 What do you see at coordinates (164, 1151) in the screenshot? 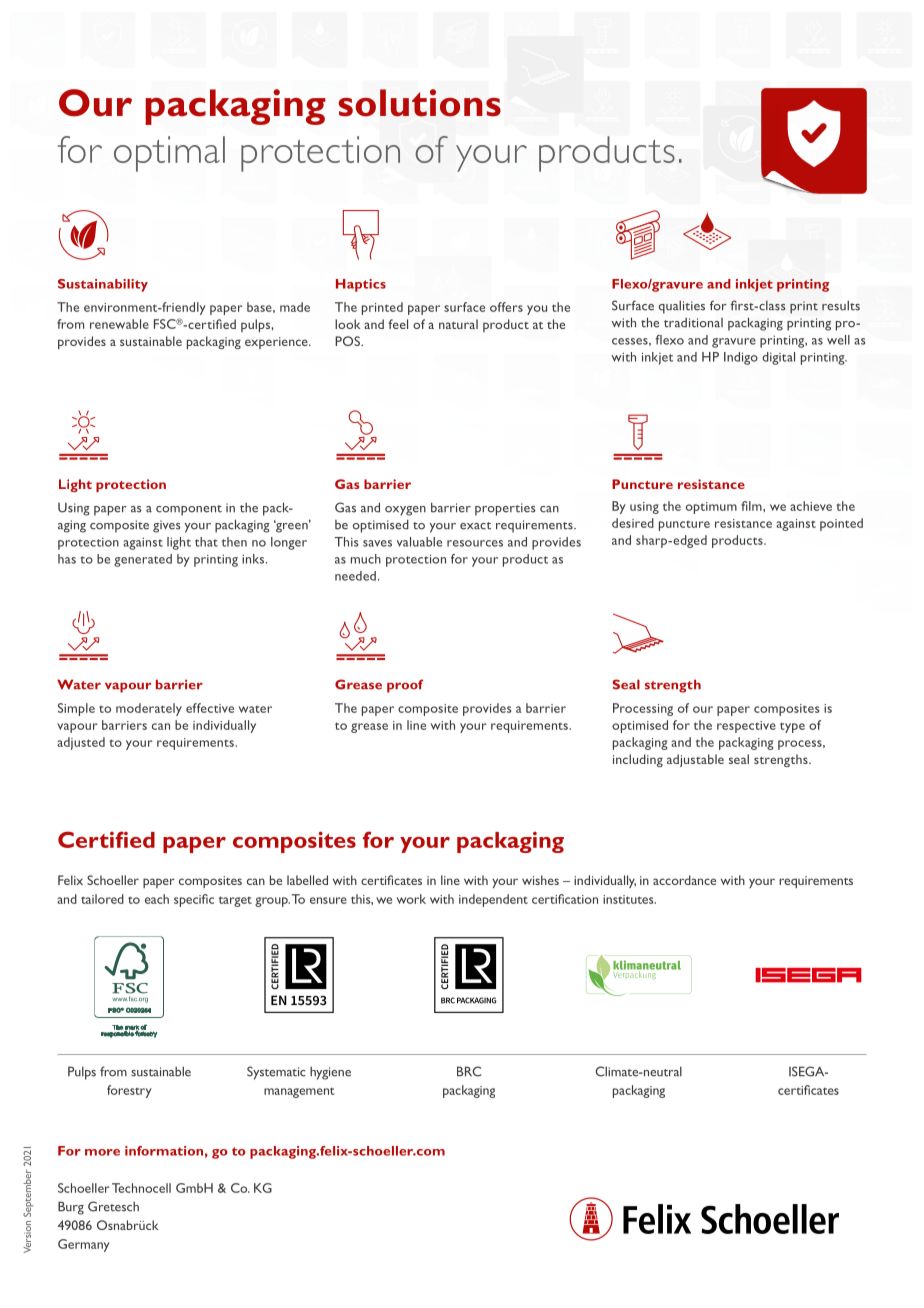
I see `information` at bounding box center [164, 1151].
